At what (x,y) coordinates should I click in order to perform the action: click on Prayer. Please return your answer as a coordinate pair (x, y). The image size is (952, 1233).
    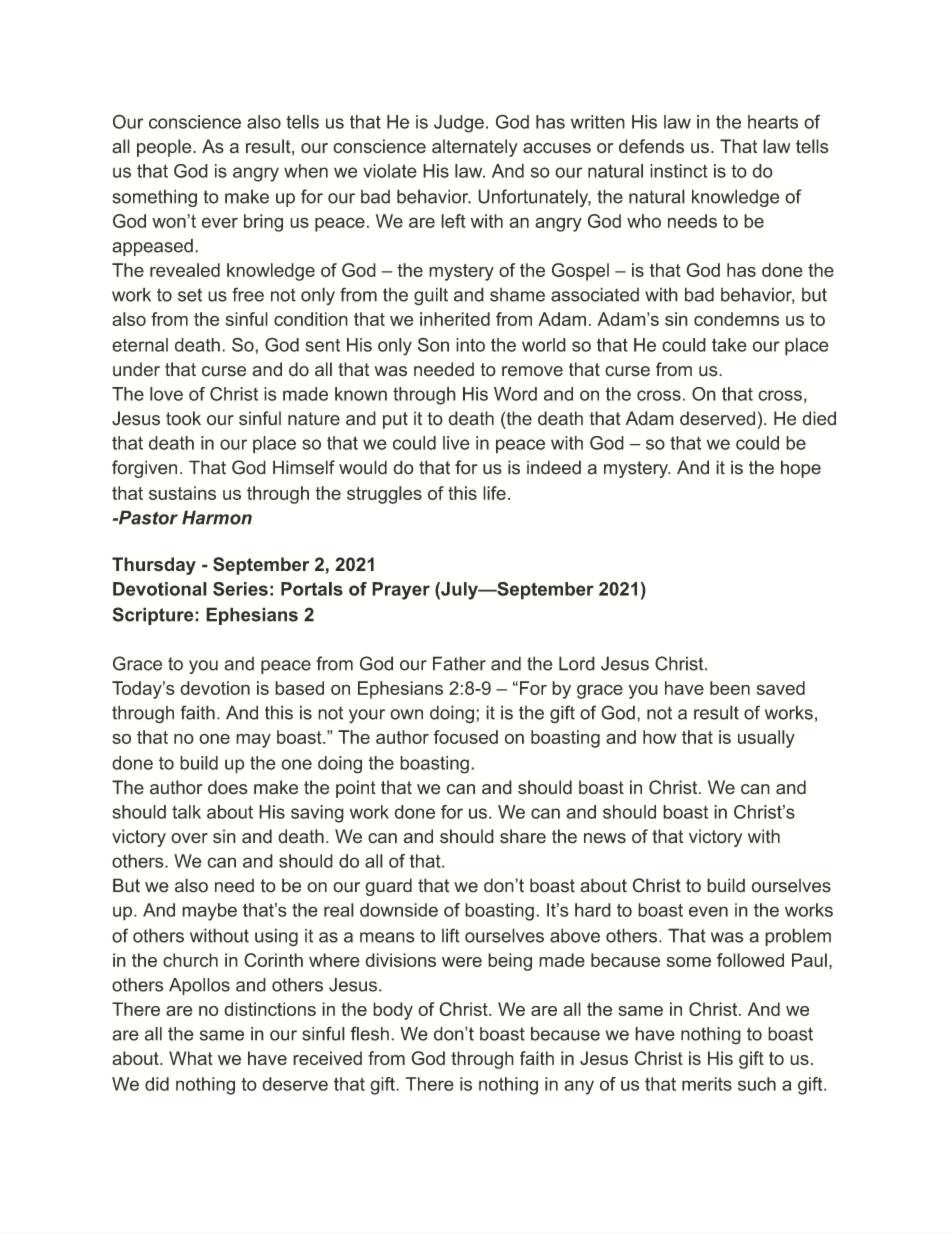
    Looking at the image, I should click on (401, 591).
